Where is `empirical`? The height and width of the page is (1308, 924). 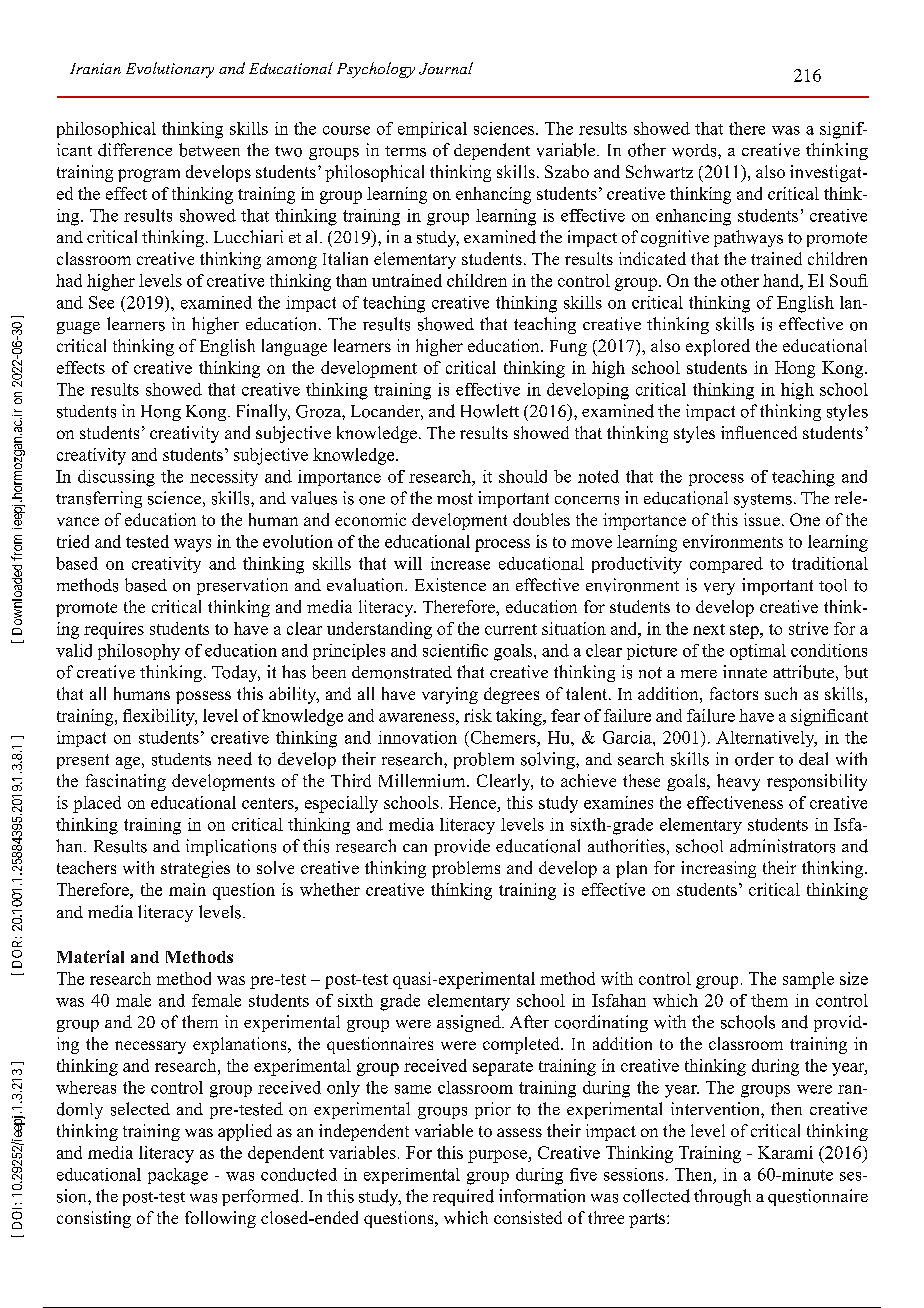 empirical is located at coordinates (432, 130).
